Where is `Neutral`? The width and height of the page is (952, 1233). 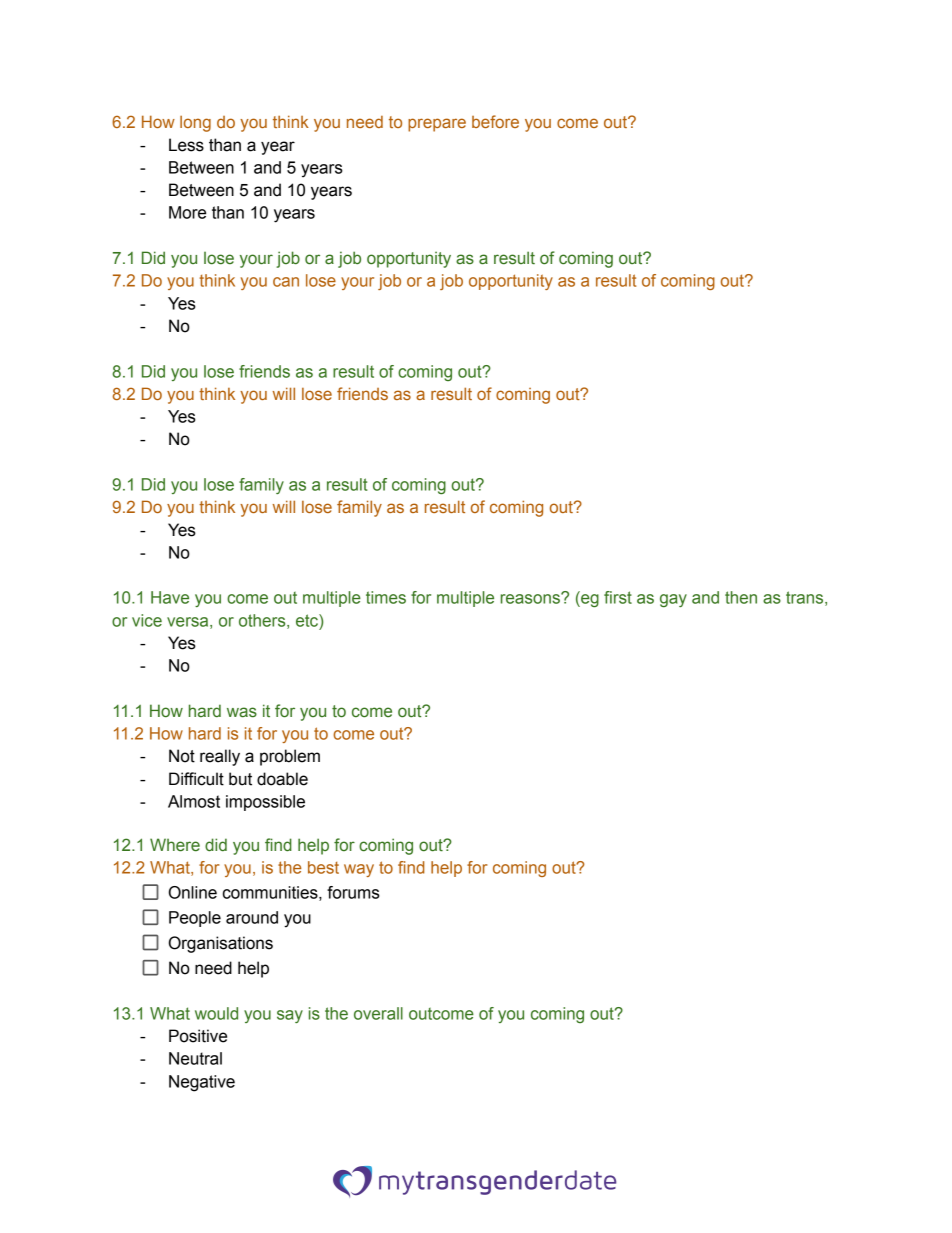
Neutral is located at coordinates (195, 1058).
